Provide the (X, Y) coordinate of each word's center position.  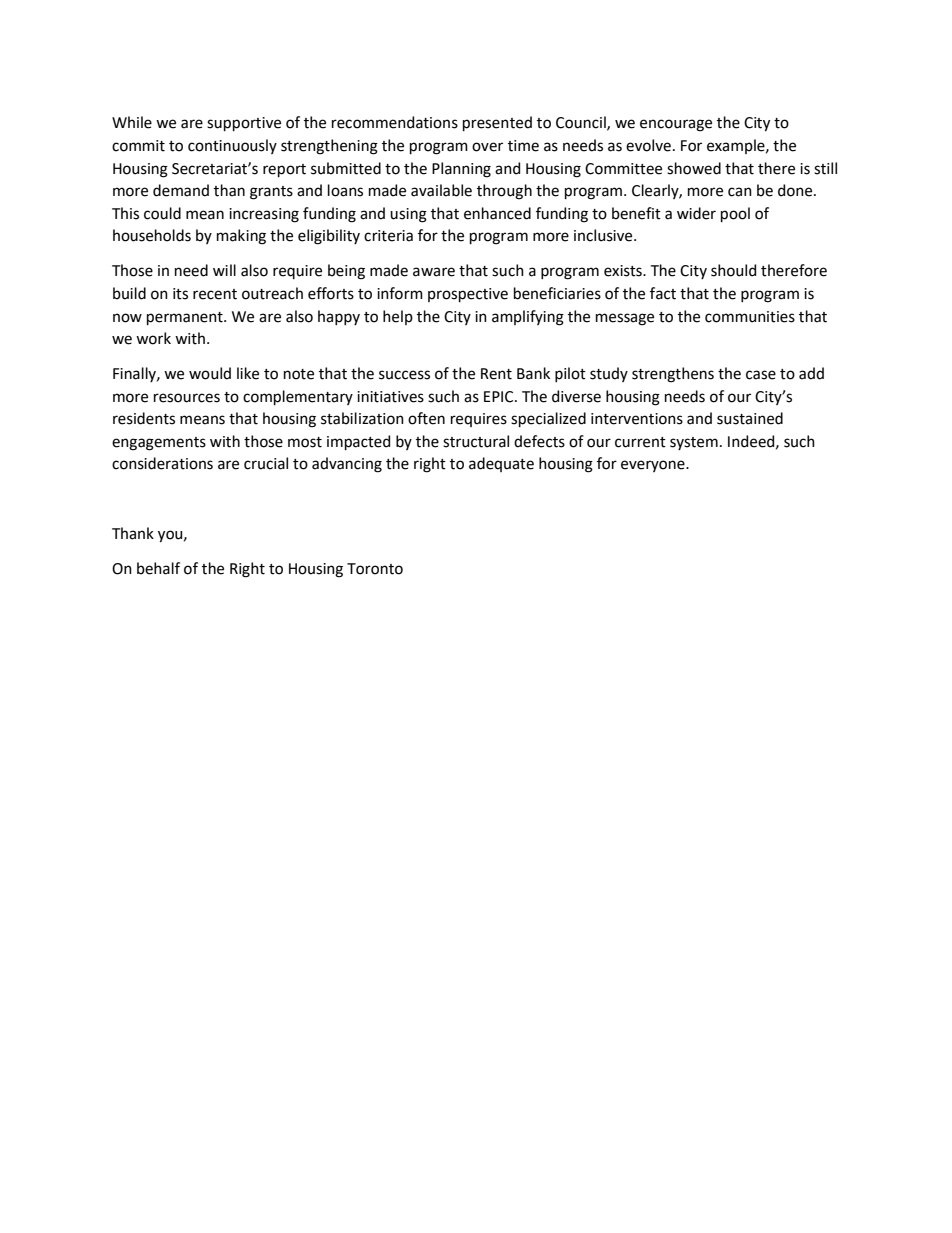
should (733, 270)
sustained (750, 418)
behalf (158, 568)
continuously (232, 146)
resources (187, 398)
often (426, 418)
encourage (676, 125)
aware (434, 272)
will (224, 270)
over (487, 147)
